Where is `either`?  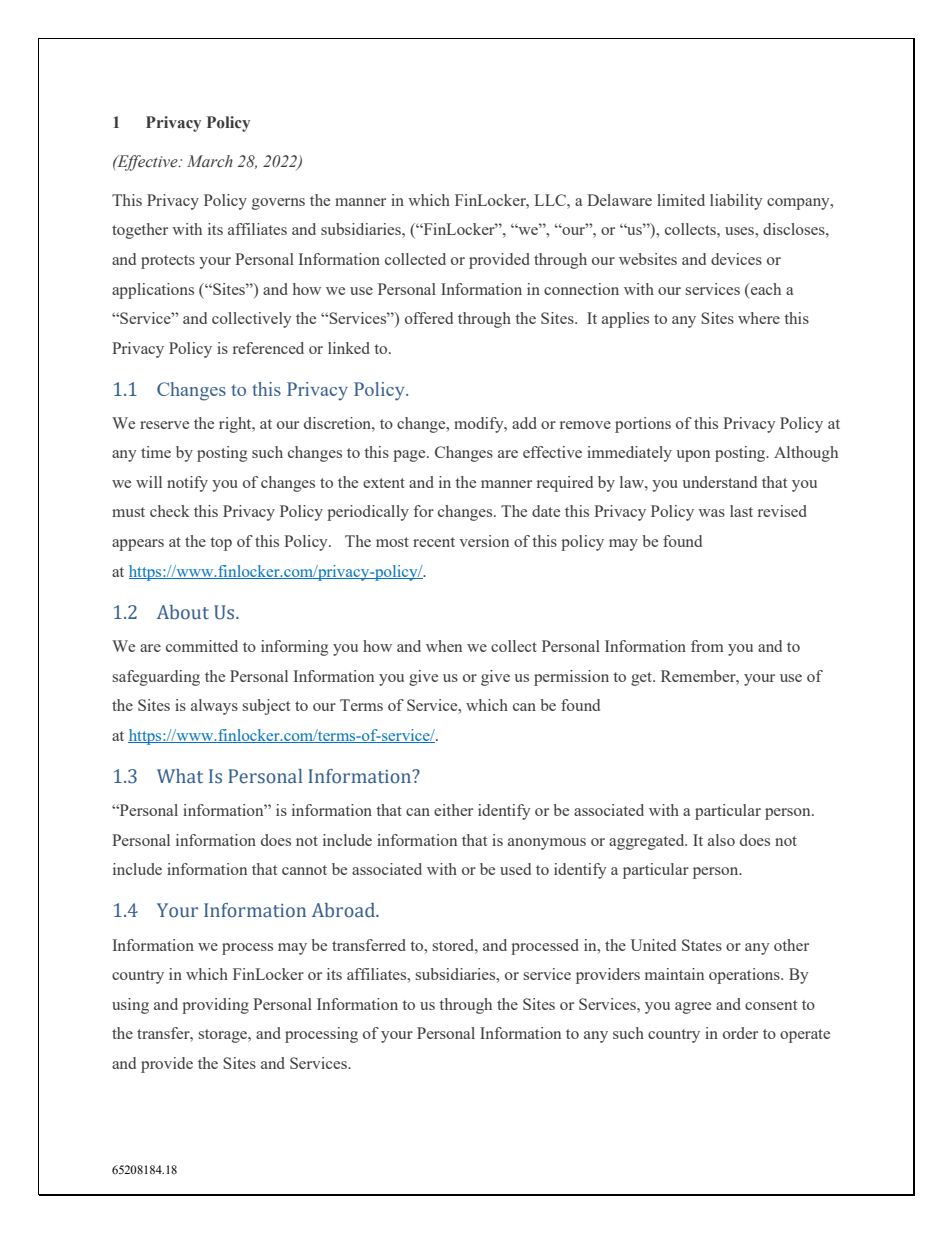
either is located at coordinates (453, 810).
